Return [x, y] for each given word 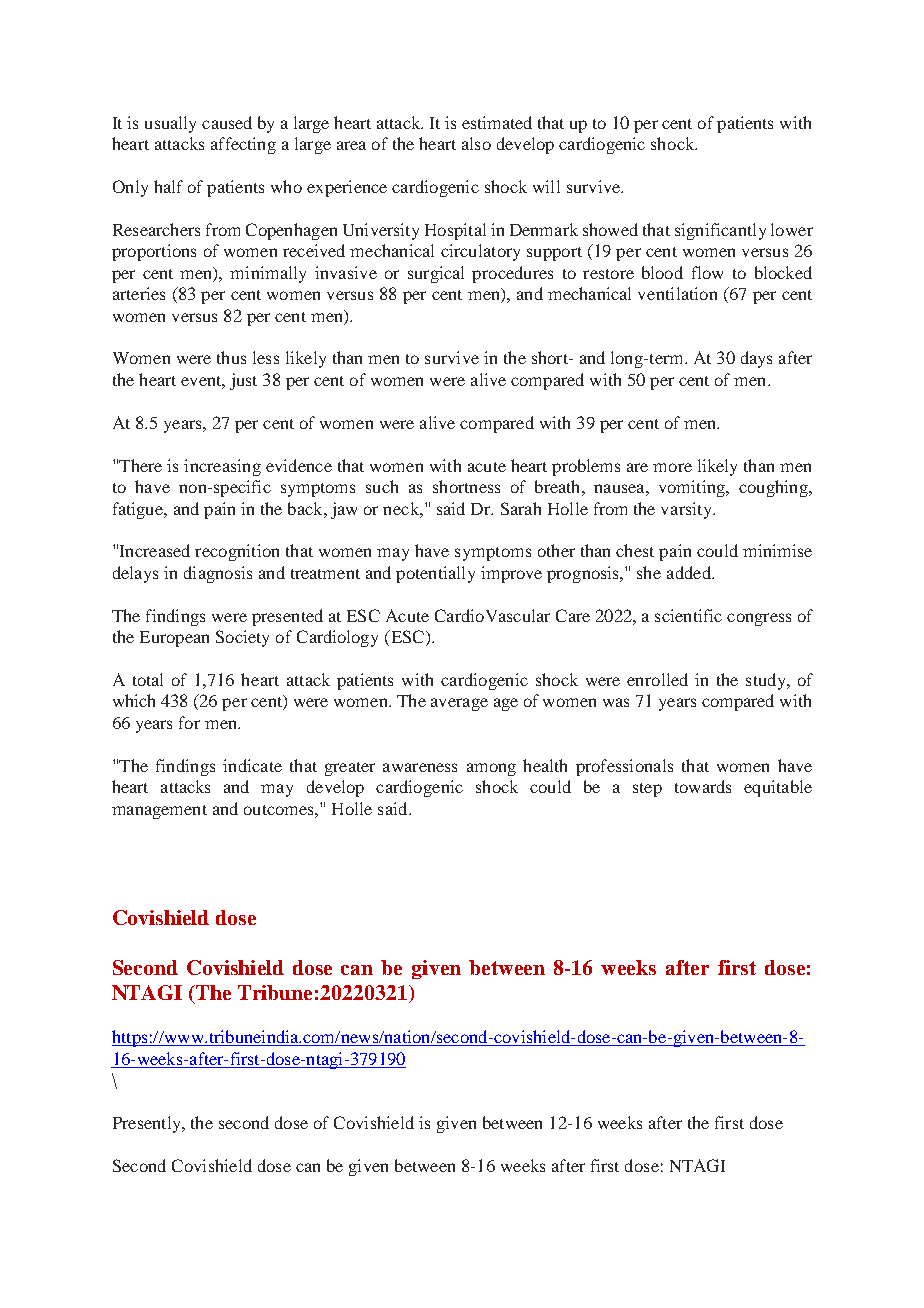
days [756, 359]
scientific [688, 615]
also [476, 143]
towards [703, 786]
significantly [720, 231]
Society [242, 638]
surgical [436, 274]
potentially [435, 574]
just [243, 381]
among [491, 769]
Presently [148, 1124]
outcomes [280, 810]
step [647, 790]
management [159, 812]
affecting [243, 145]
